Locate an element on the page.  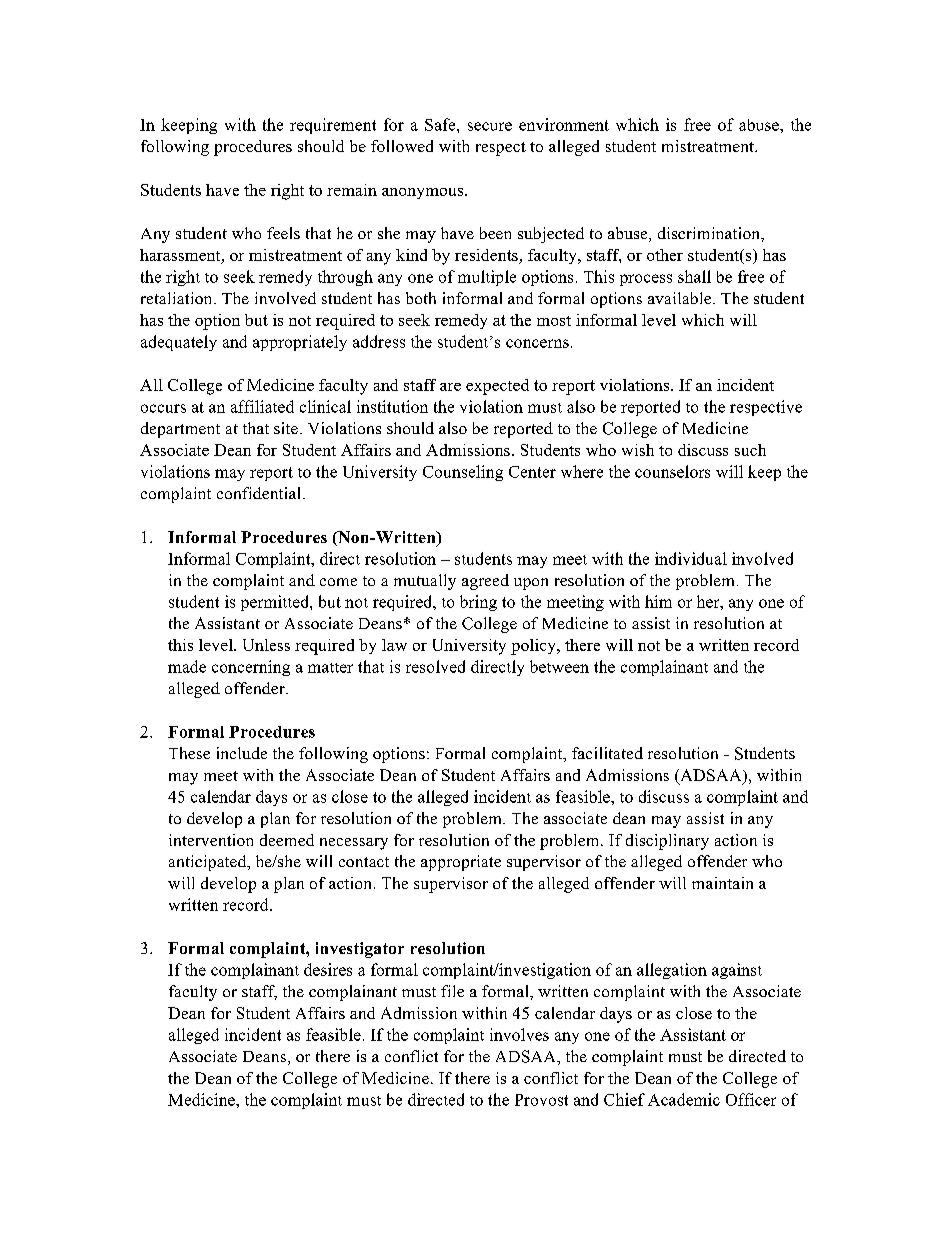
intervention is located at coordinates (211, 840).
